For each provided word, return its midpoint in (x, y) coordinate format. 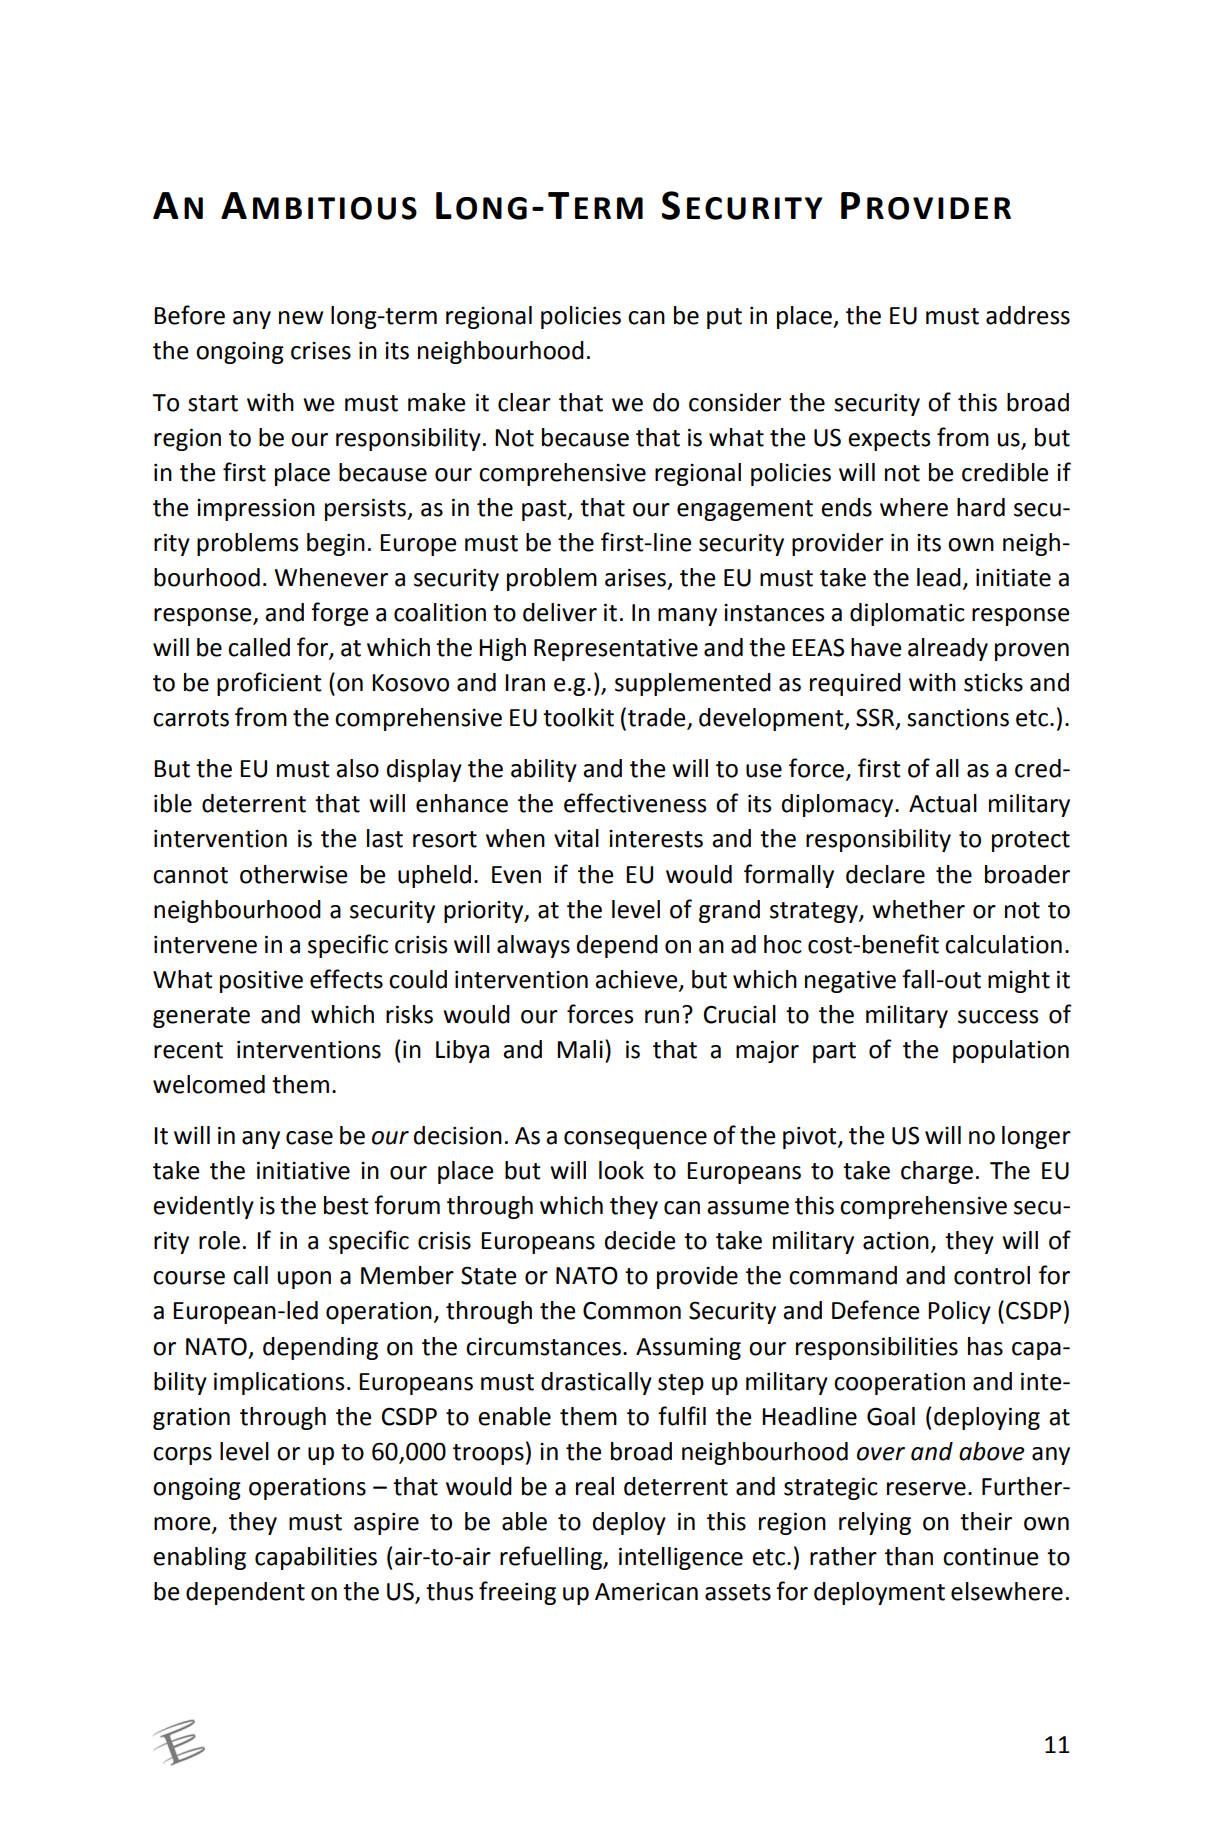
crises (321, 351)
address (1028, 315)
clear (524, 402)
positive (261, 981)
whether (918, 909)
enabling (199, 1558)
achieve (637, 980)
